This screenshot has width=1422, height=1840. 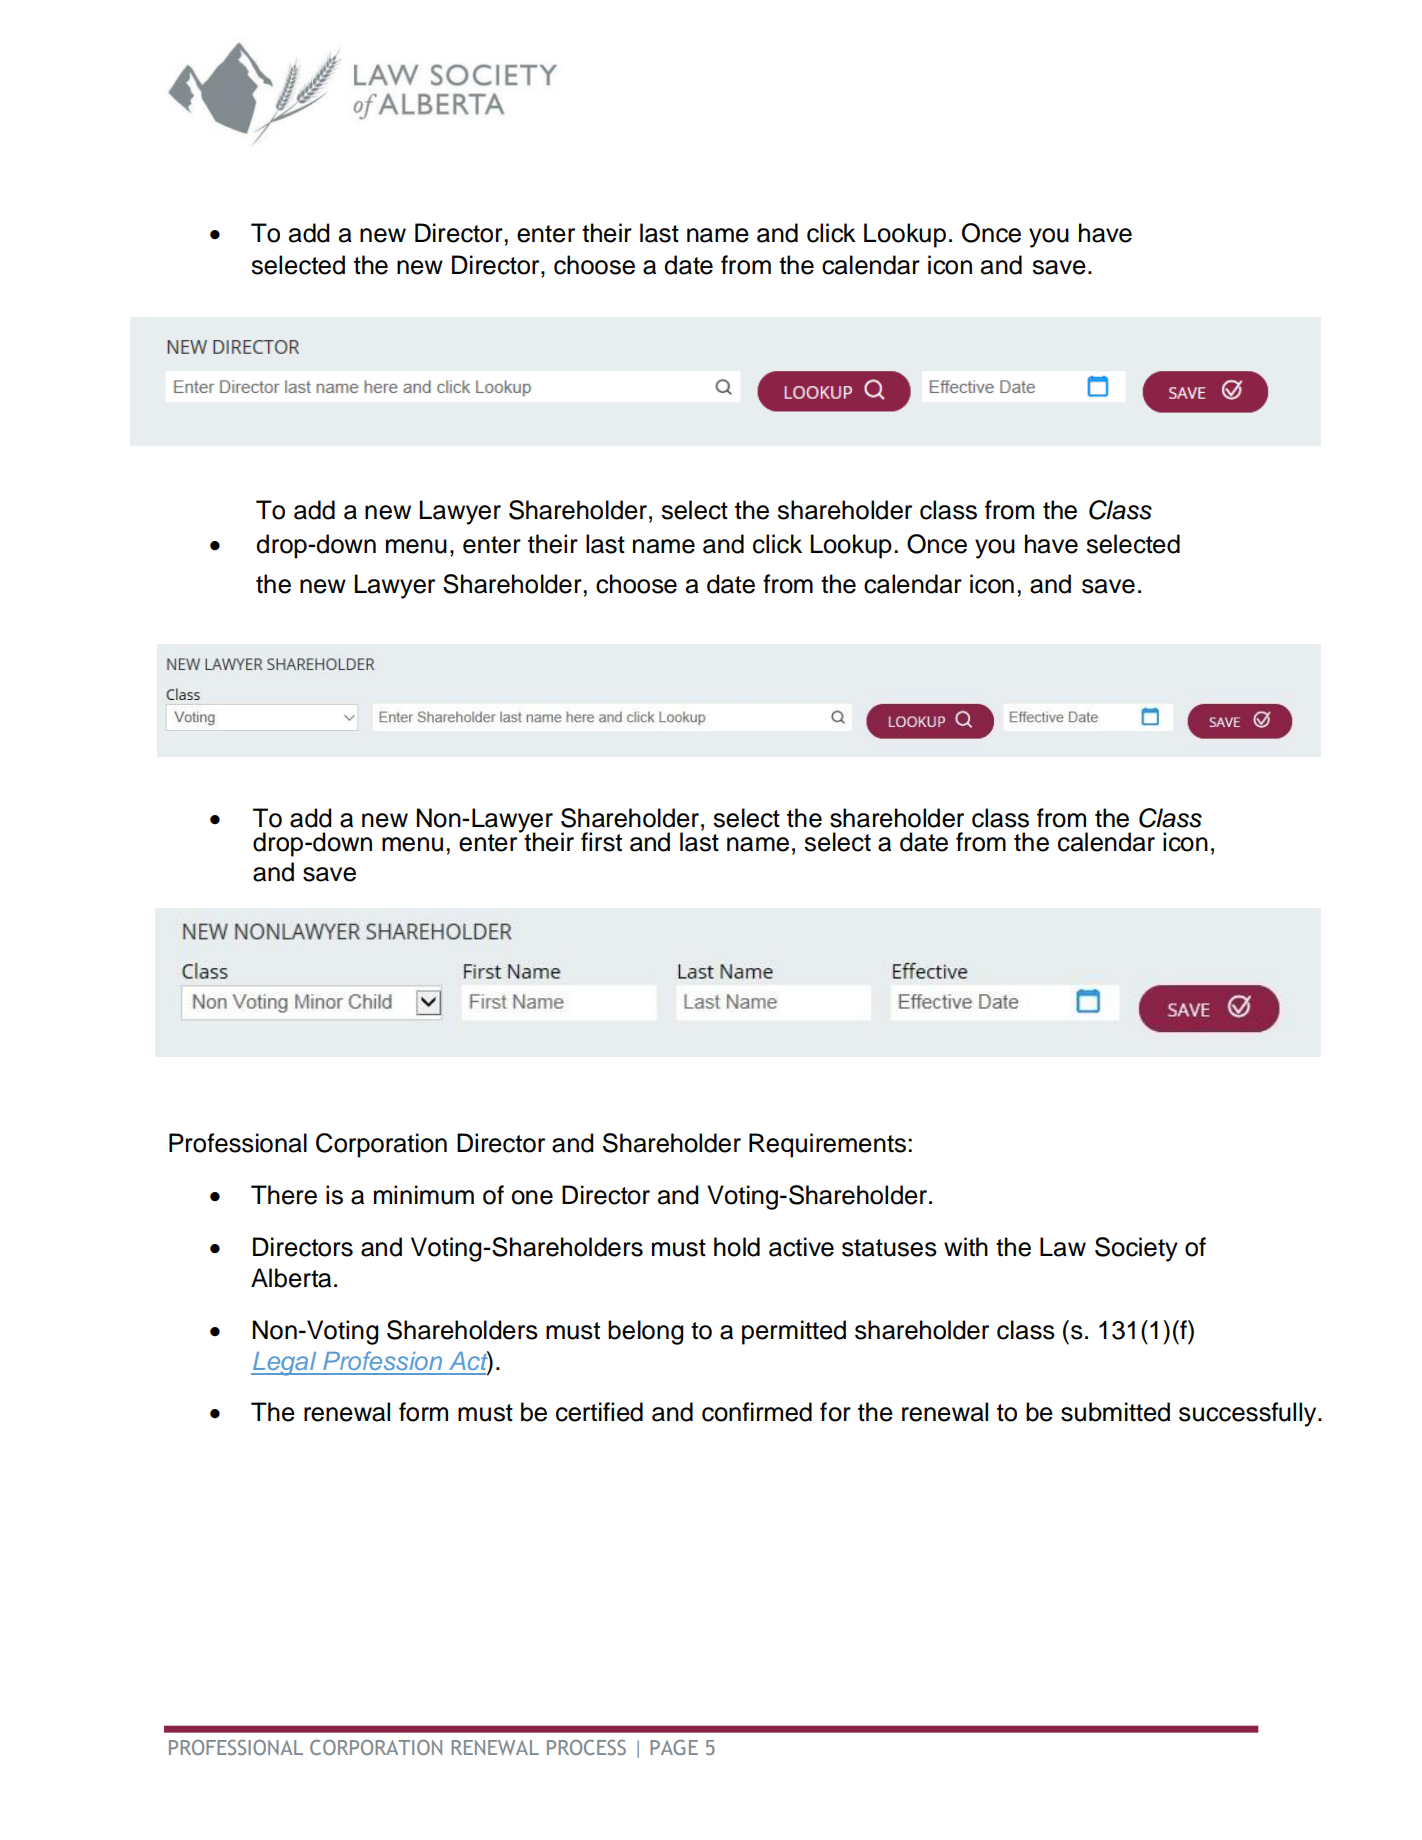 What do you see at coordinates (1249, 1414) in the screenshot?
I see `successfully` at bounding box center [1249, 1414].
